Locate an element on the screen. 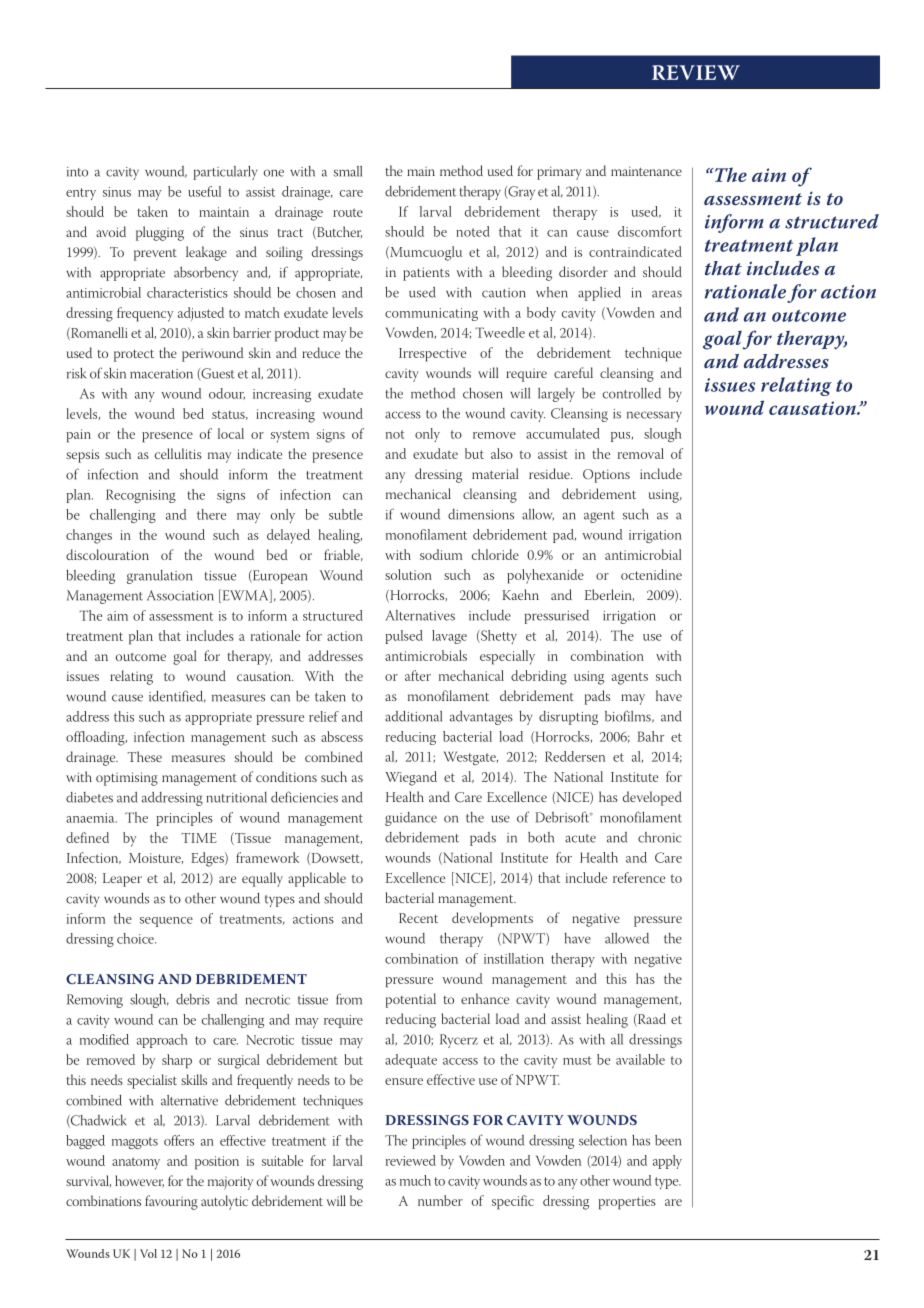 Image resolution: width=924 pixels, height=1308 pixels. primary is located at coordinates (559, 173).
